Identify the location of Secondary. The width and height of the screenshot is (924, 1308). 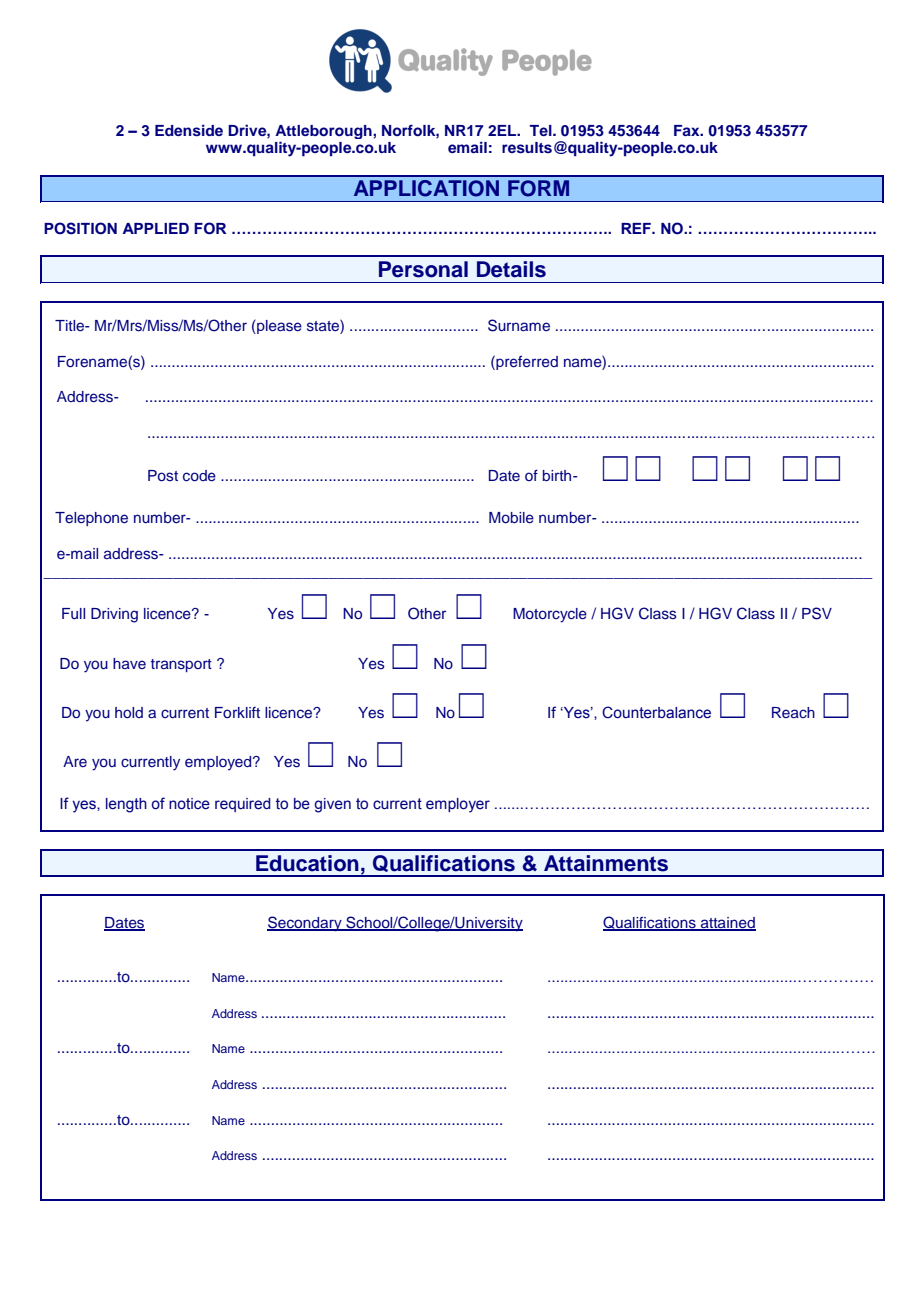
(305, 924).
